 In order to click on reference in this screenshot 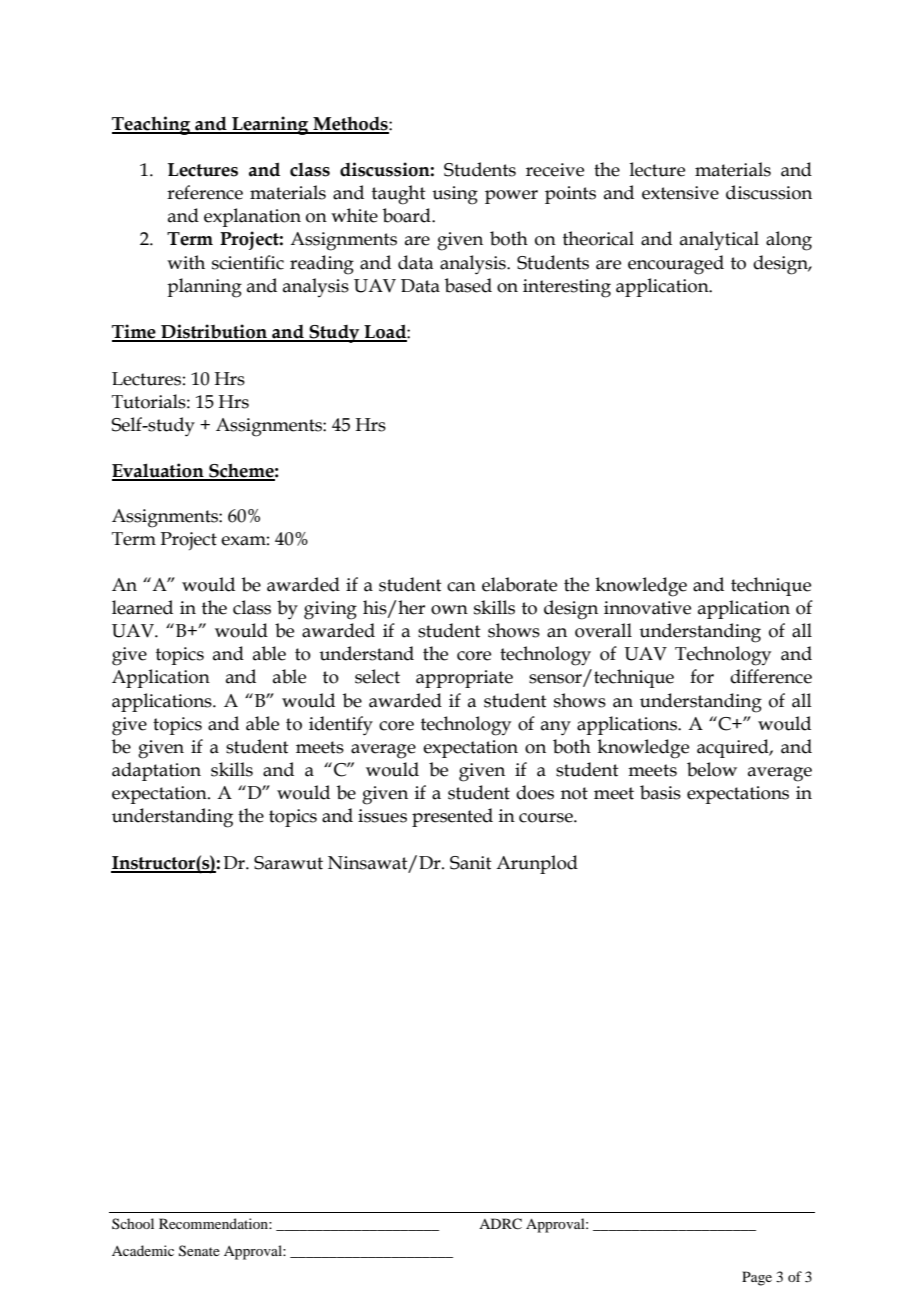, I will do `click(205, 192)`.
